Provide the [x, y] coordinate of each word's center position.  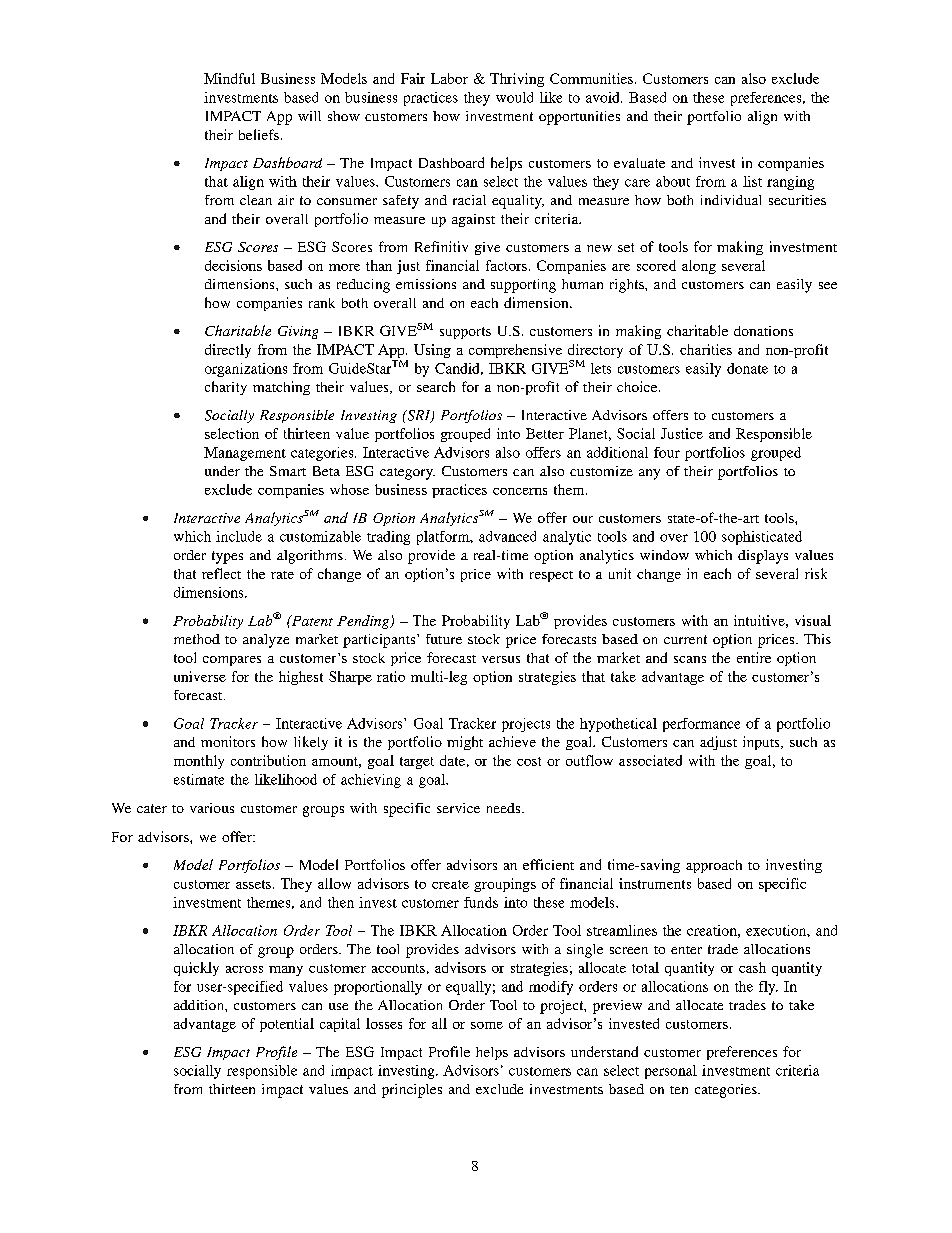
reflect [221, 573]
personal [671, 1072]
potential [287, 1025]
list [752, 181]
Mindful [229, 78]
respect [551, 576]
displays [763, 557]
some [487, 1025]
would [514, 97]
